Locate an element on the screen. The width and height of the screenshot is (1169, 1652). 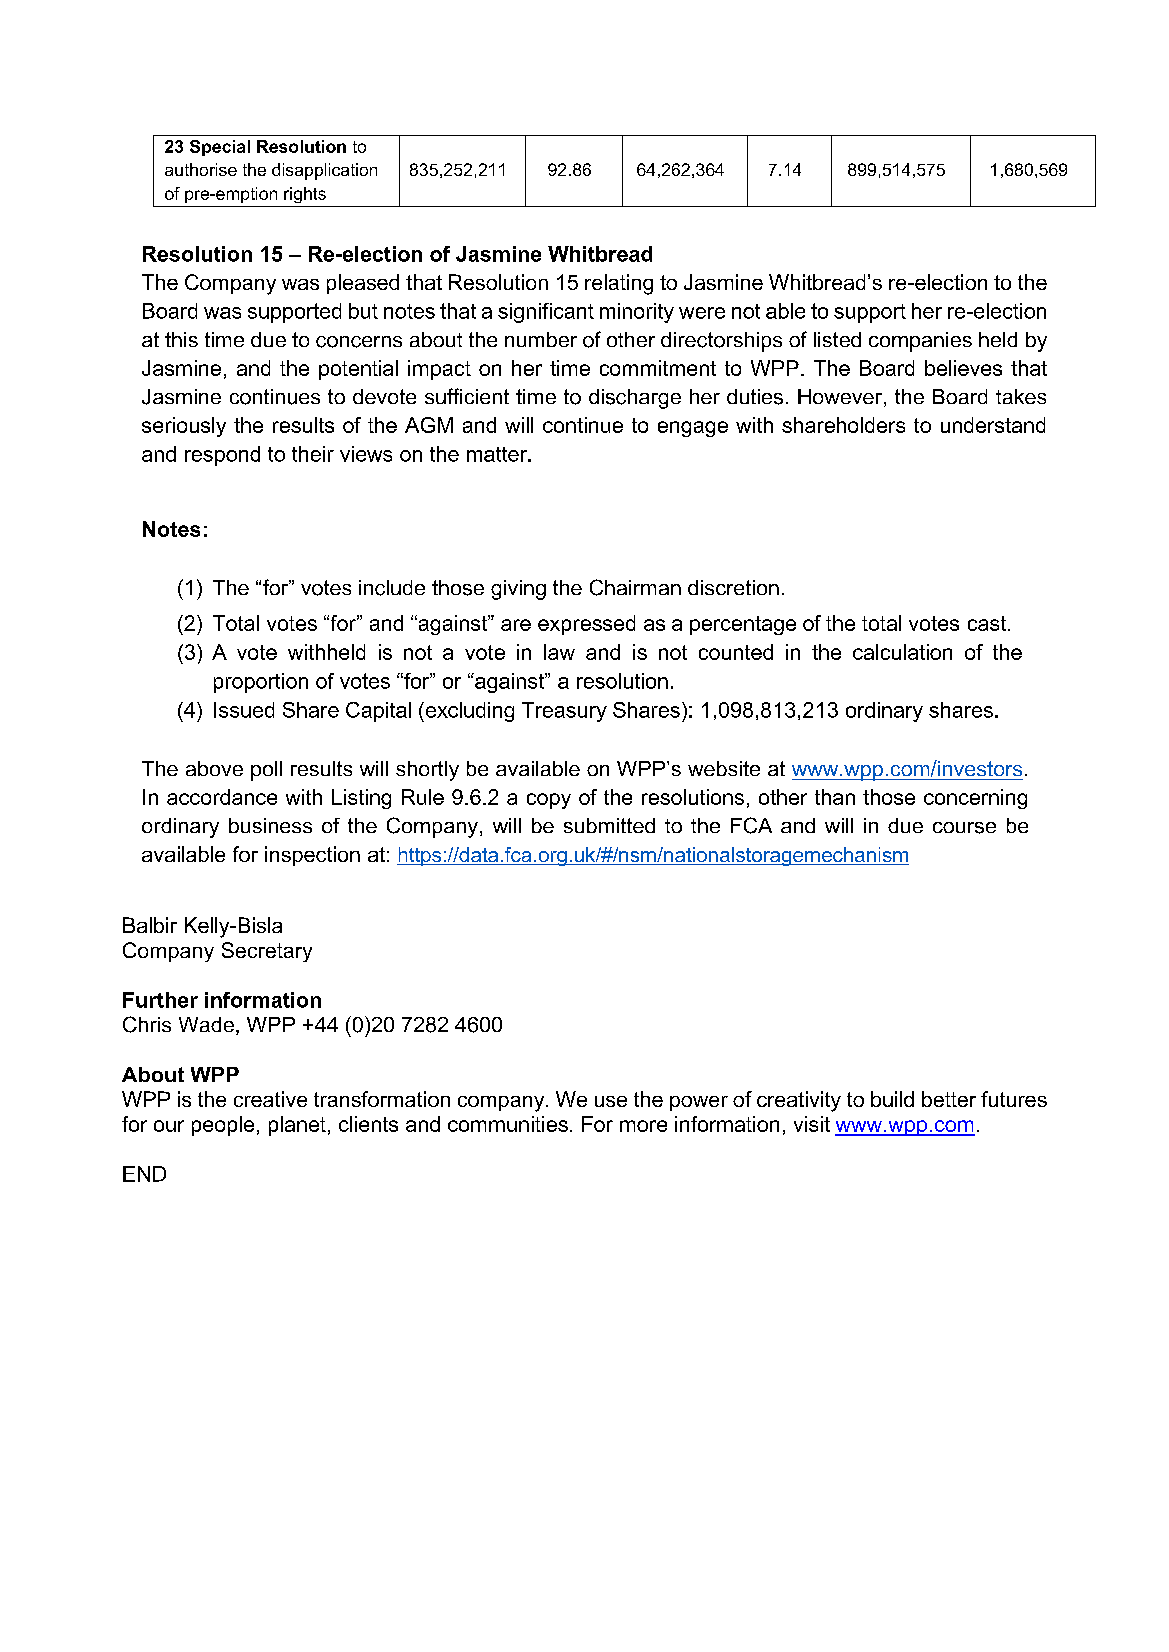
concerning is located at coordinates (975, 799).
